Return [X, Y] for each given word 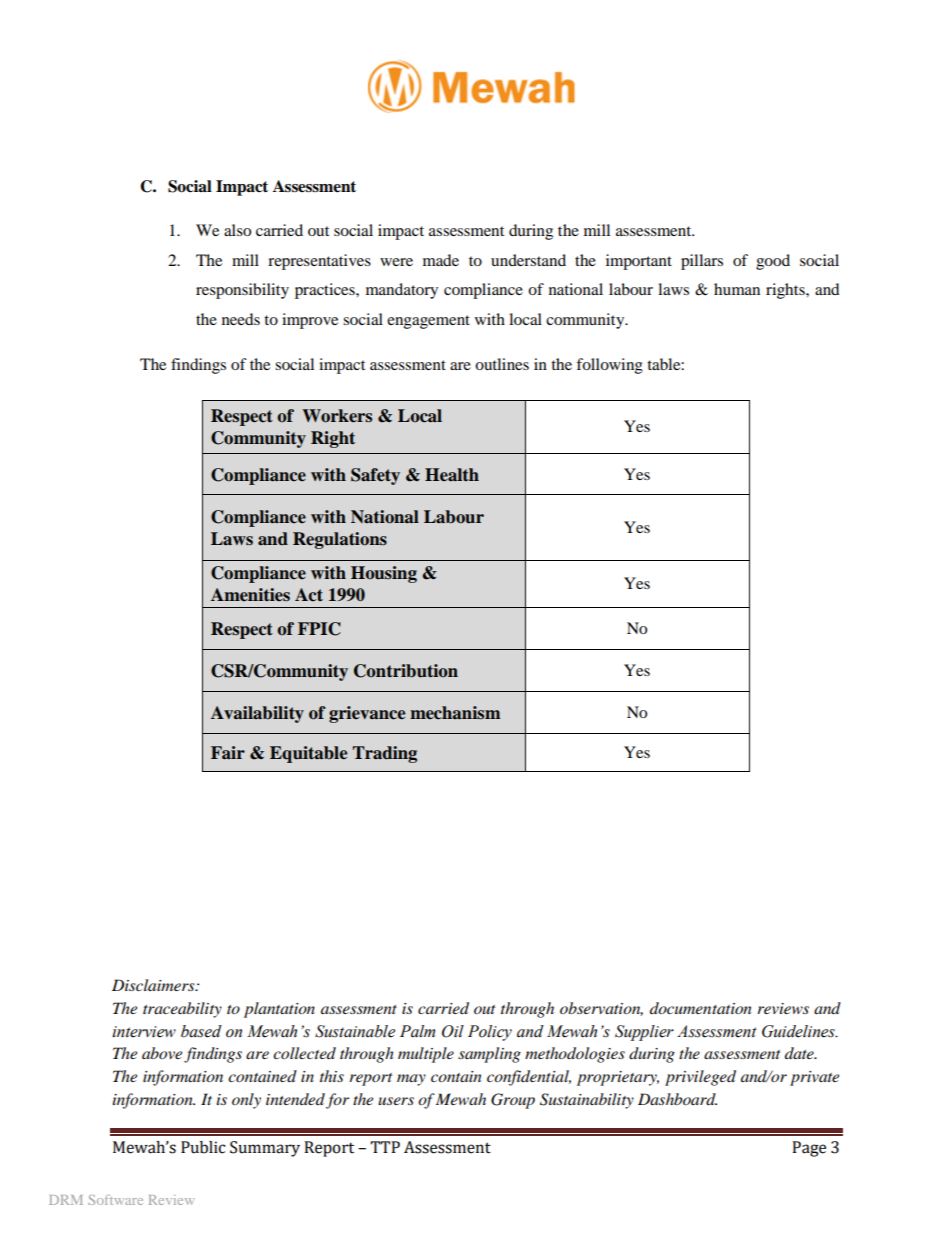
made [441, 260]
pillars [702, 262]
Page [809, 1149]
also [237, 230]
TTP [385, 1147]
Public [203, 1147]
